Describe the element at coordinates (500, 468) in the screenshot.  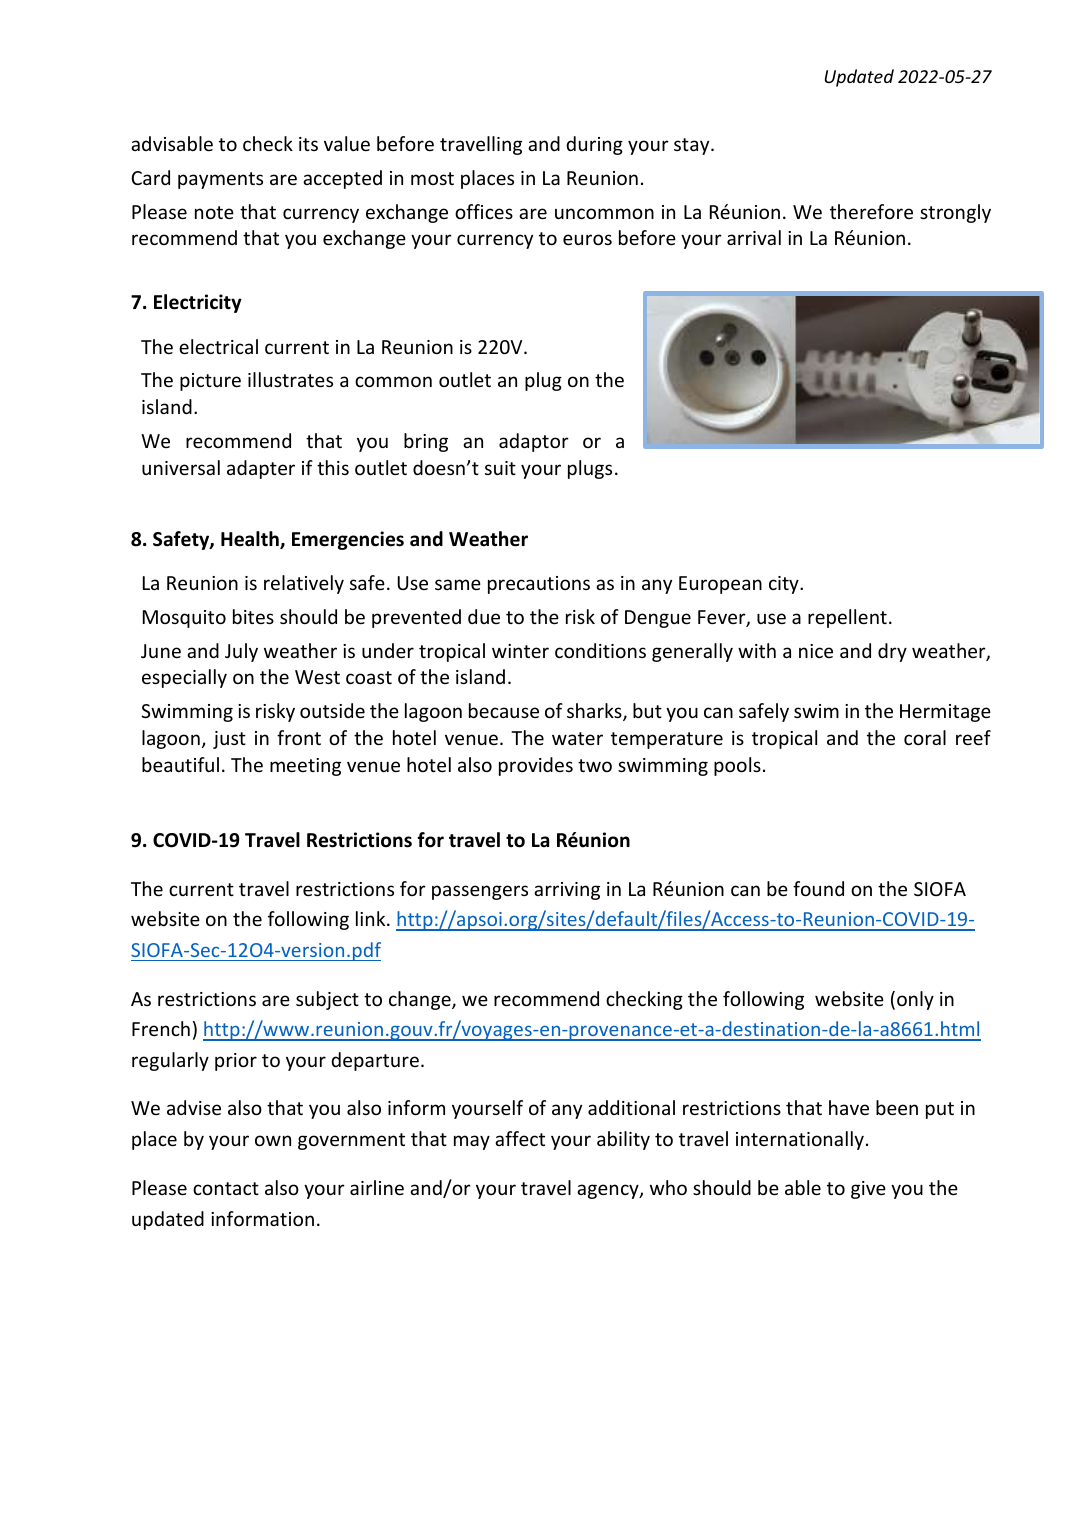
I see `suit` at that location.
